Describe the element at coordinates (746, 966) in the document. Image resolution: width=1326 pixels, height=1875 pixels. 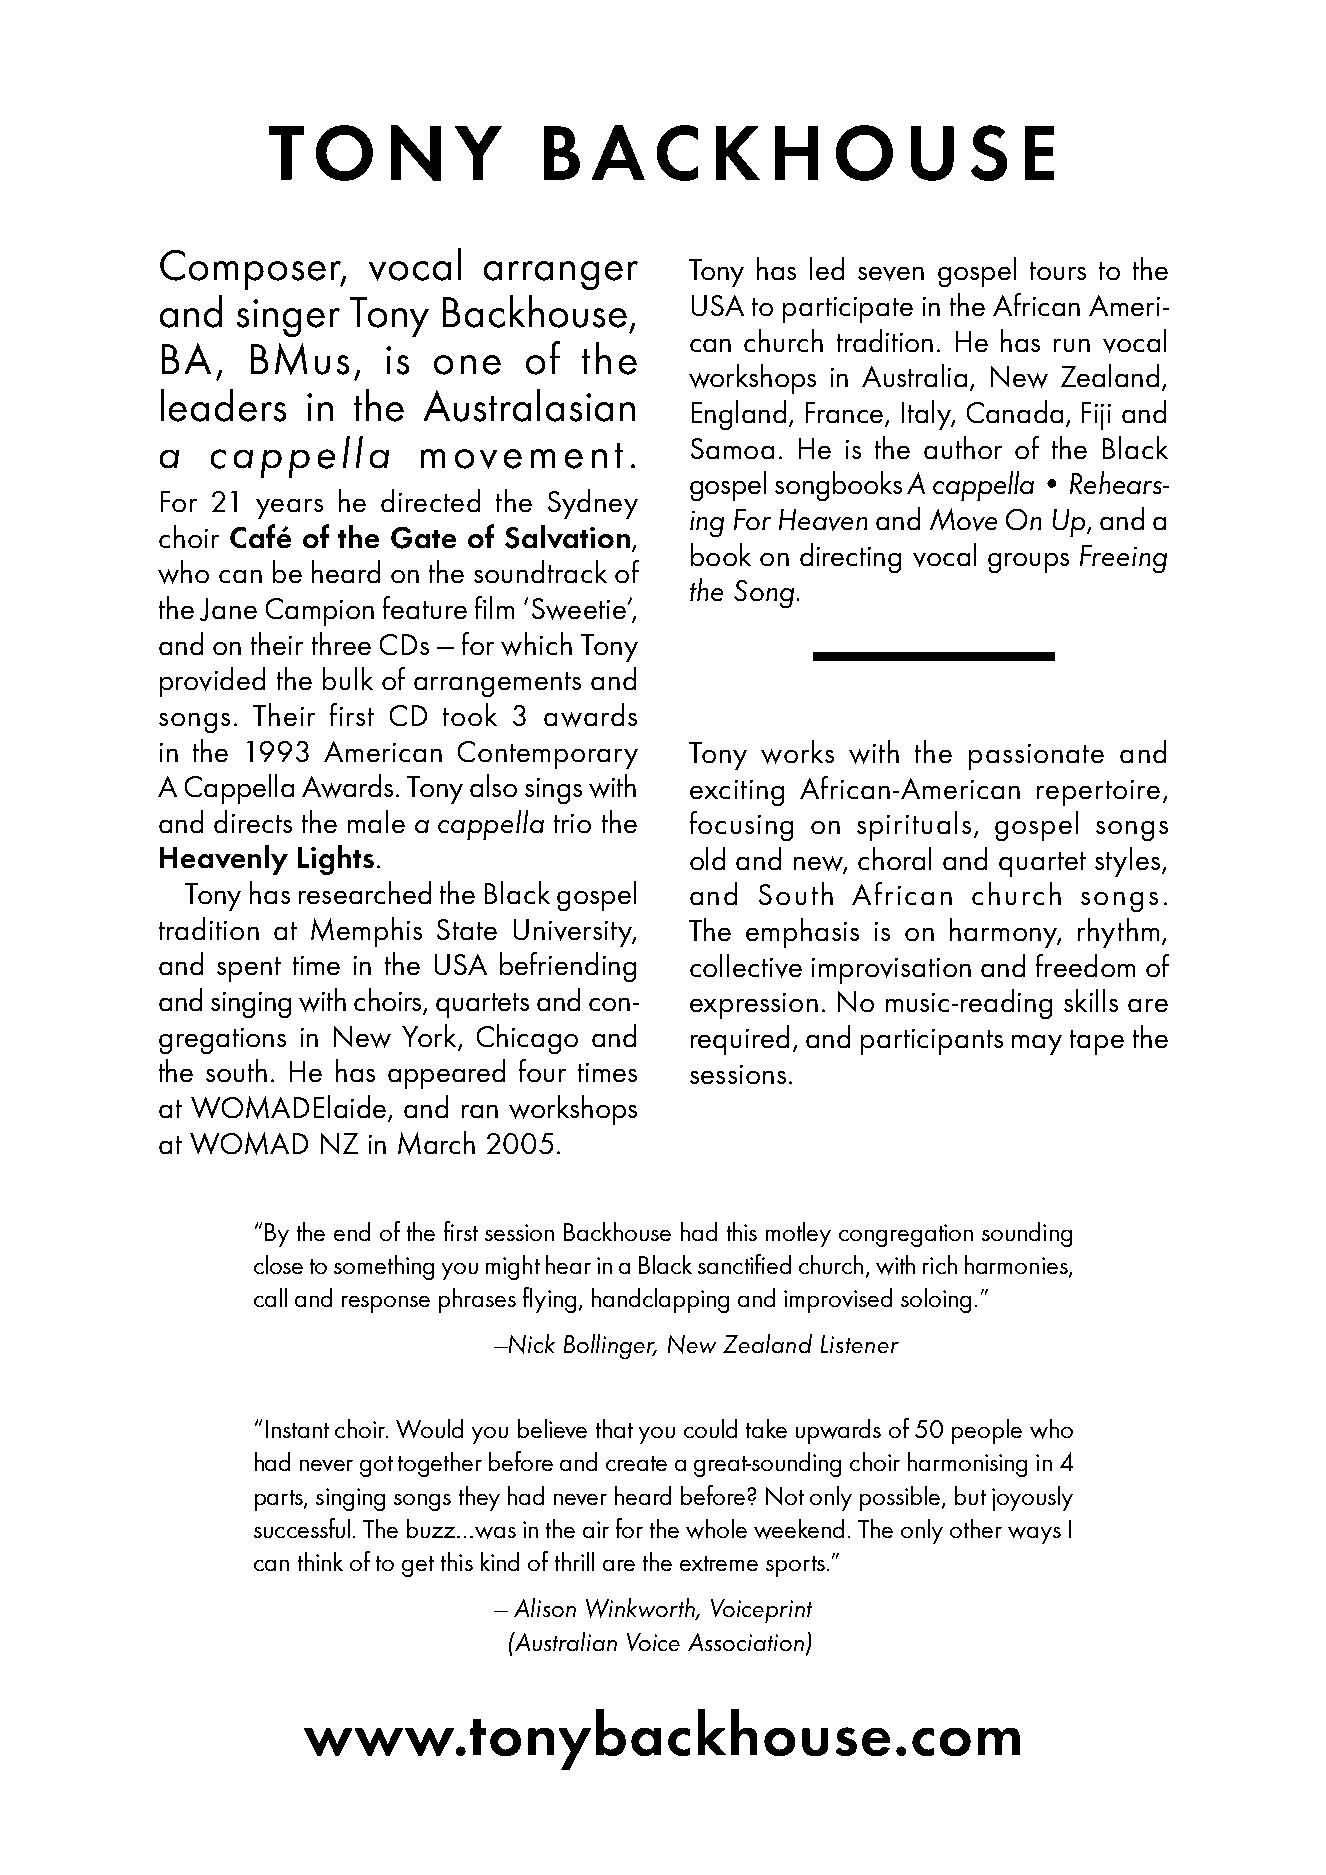
I see `collective` at that location.
